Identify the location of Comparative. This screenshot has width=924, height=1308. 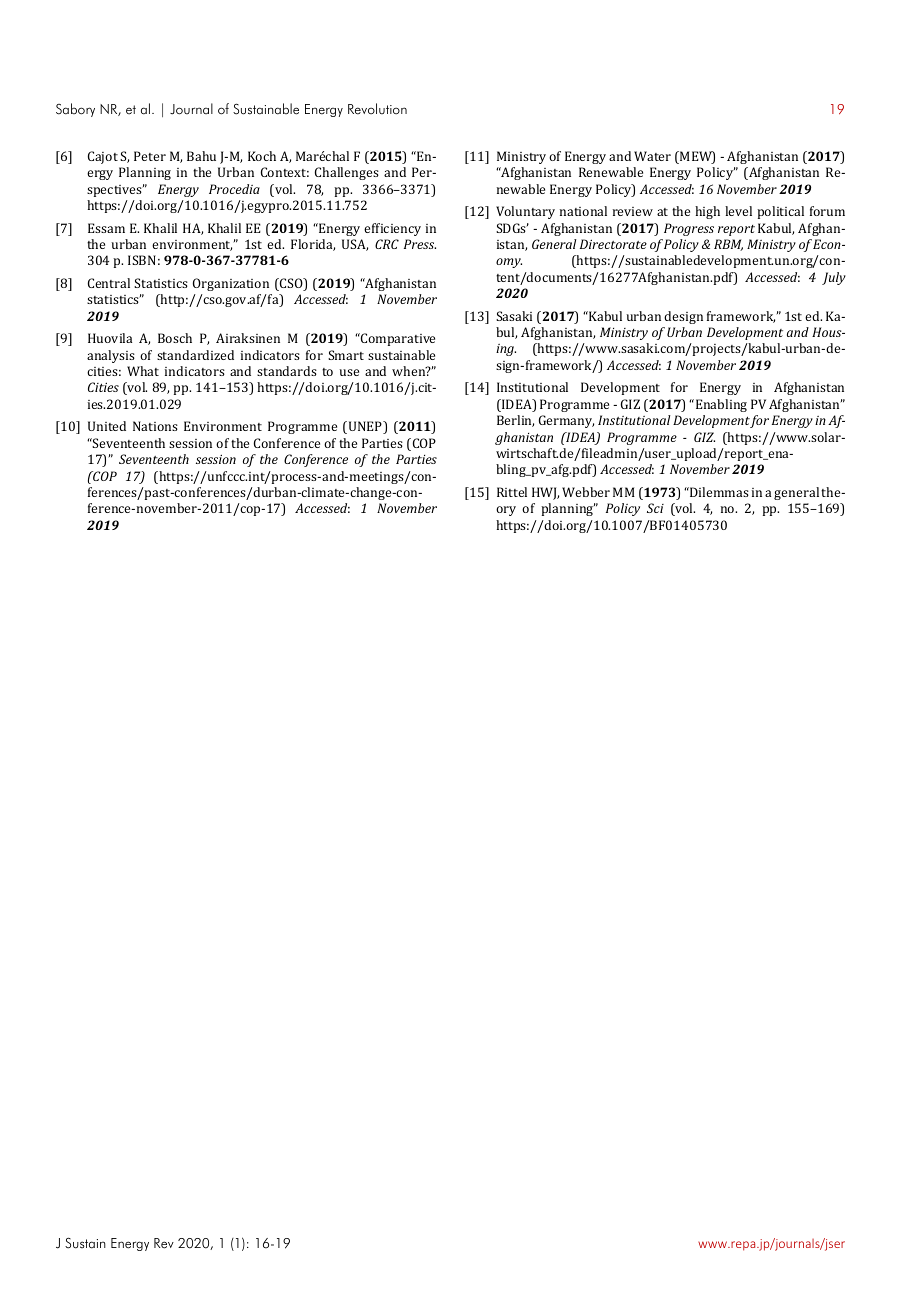
(397, 339).
